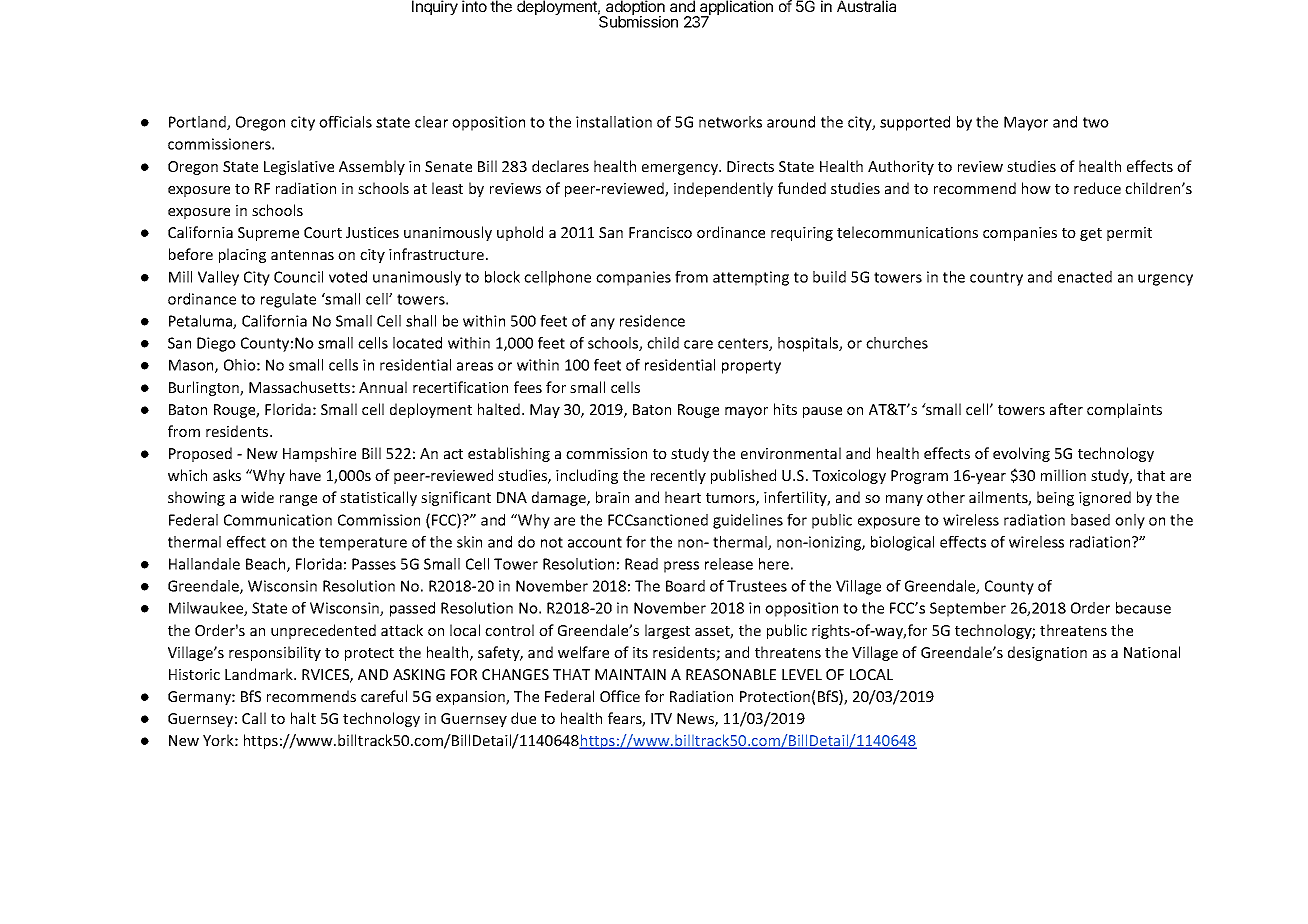 The image size is (1308, 924). What do you see at coordinates (1066, 409) in the screenshot?
I see `after` at bounding box center [1066, 409].
